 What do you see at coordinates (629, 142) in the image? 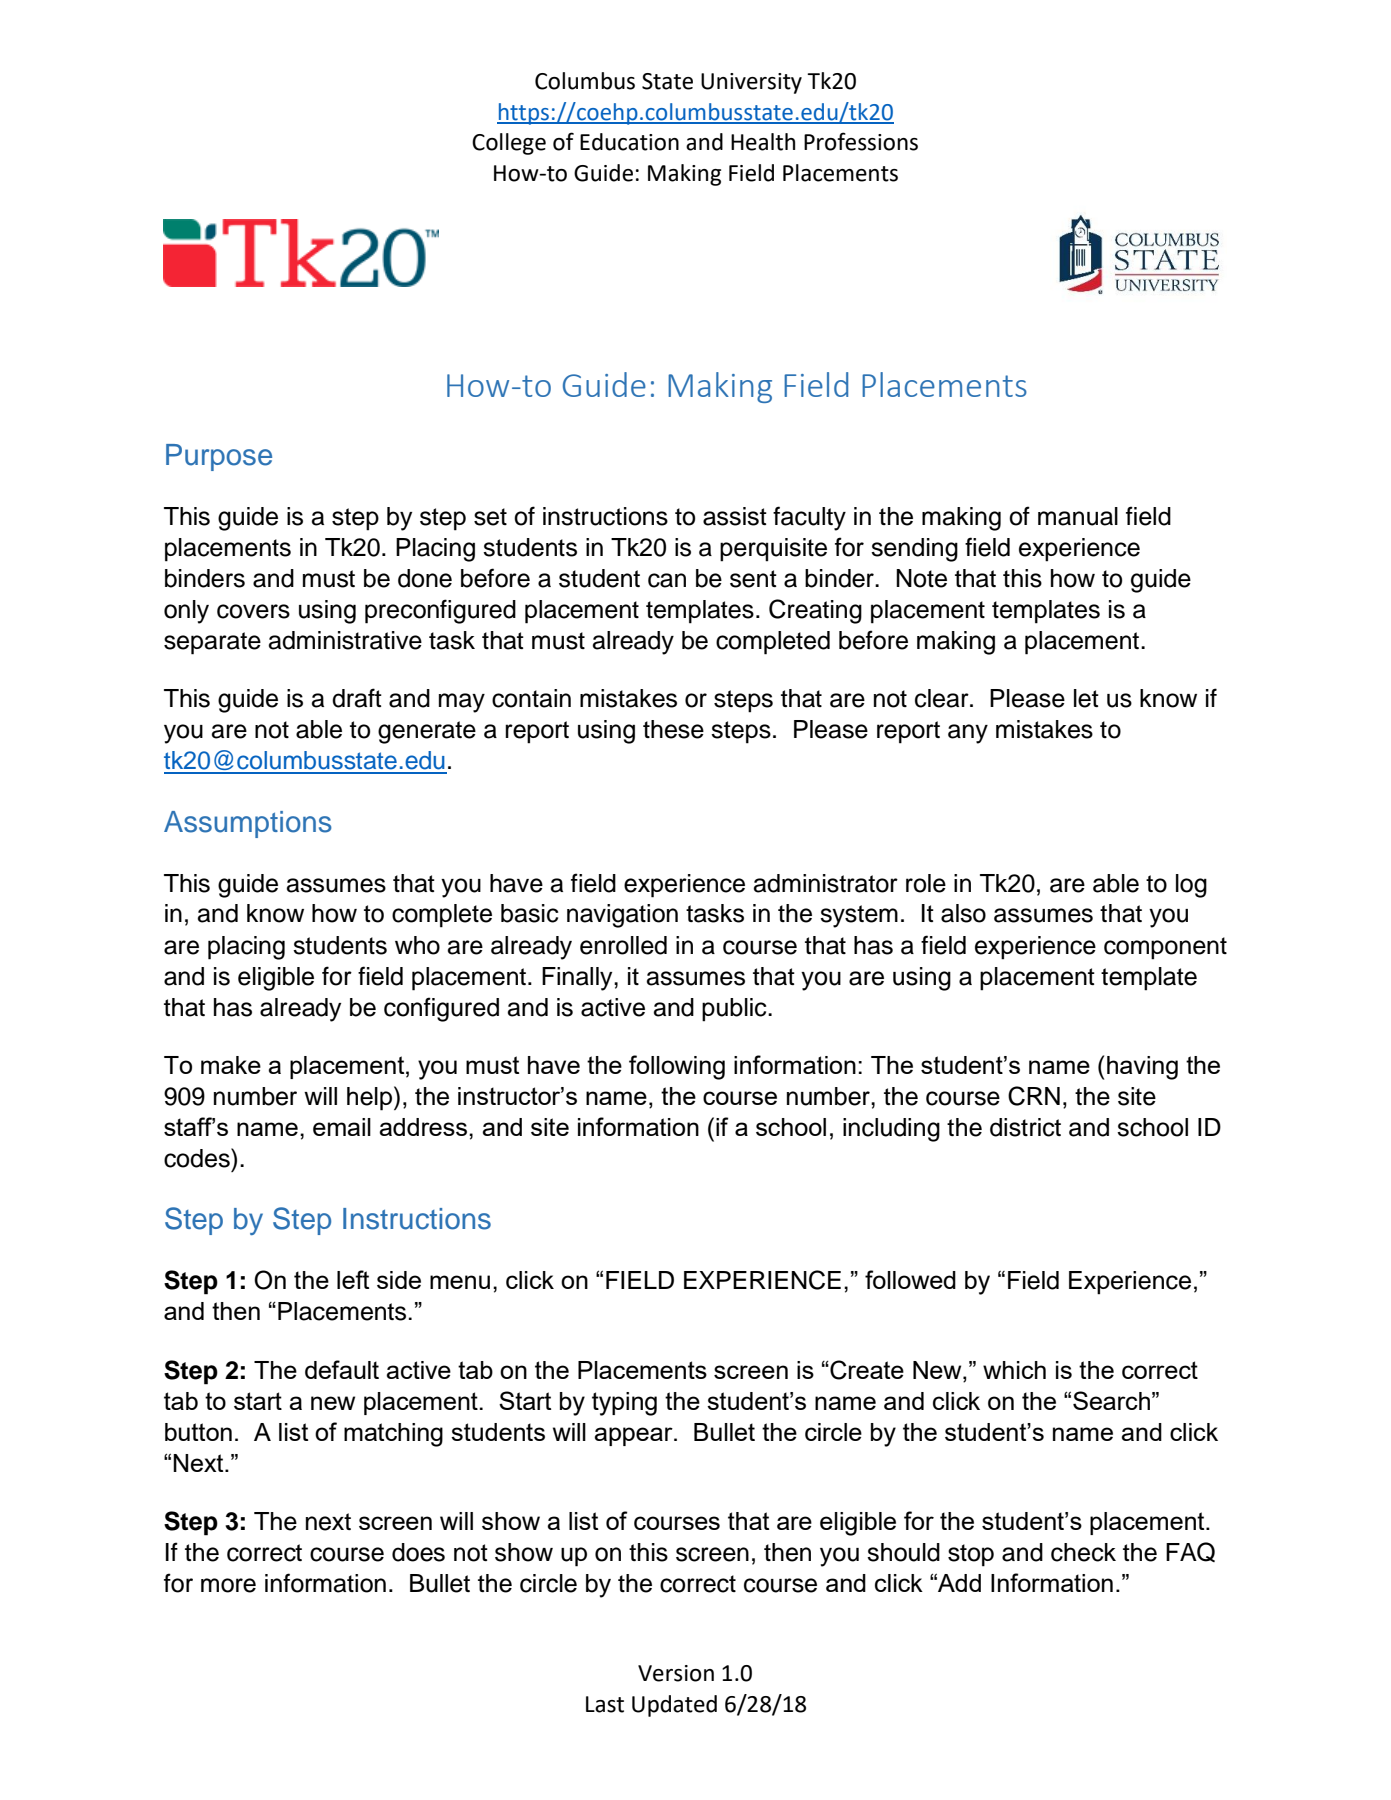
I see `Education` at bounding box center [629, 142].
